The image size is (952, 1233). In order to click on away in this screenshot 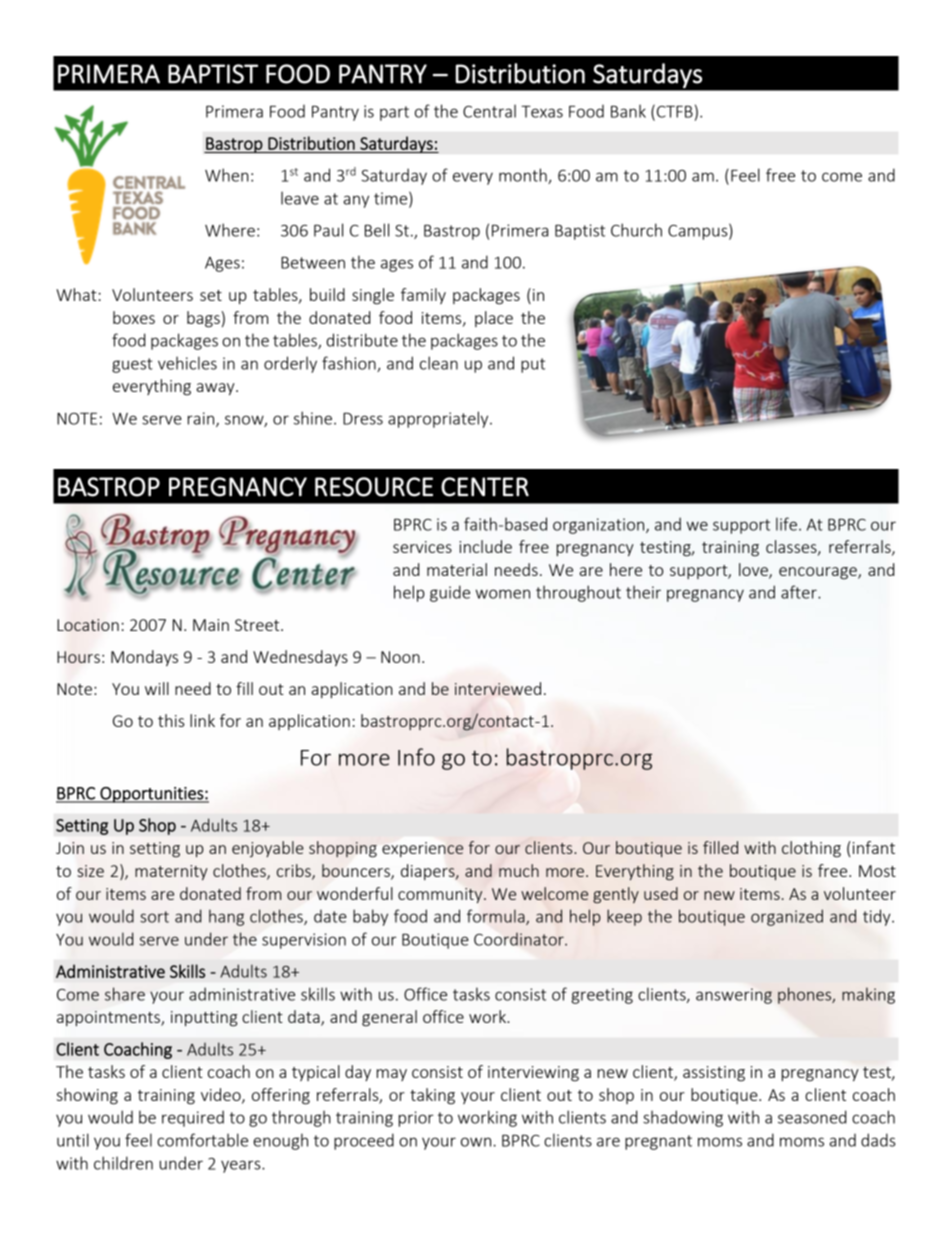, I will do `click(216, 389)`.
